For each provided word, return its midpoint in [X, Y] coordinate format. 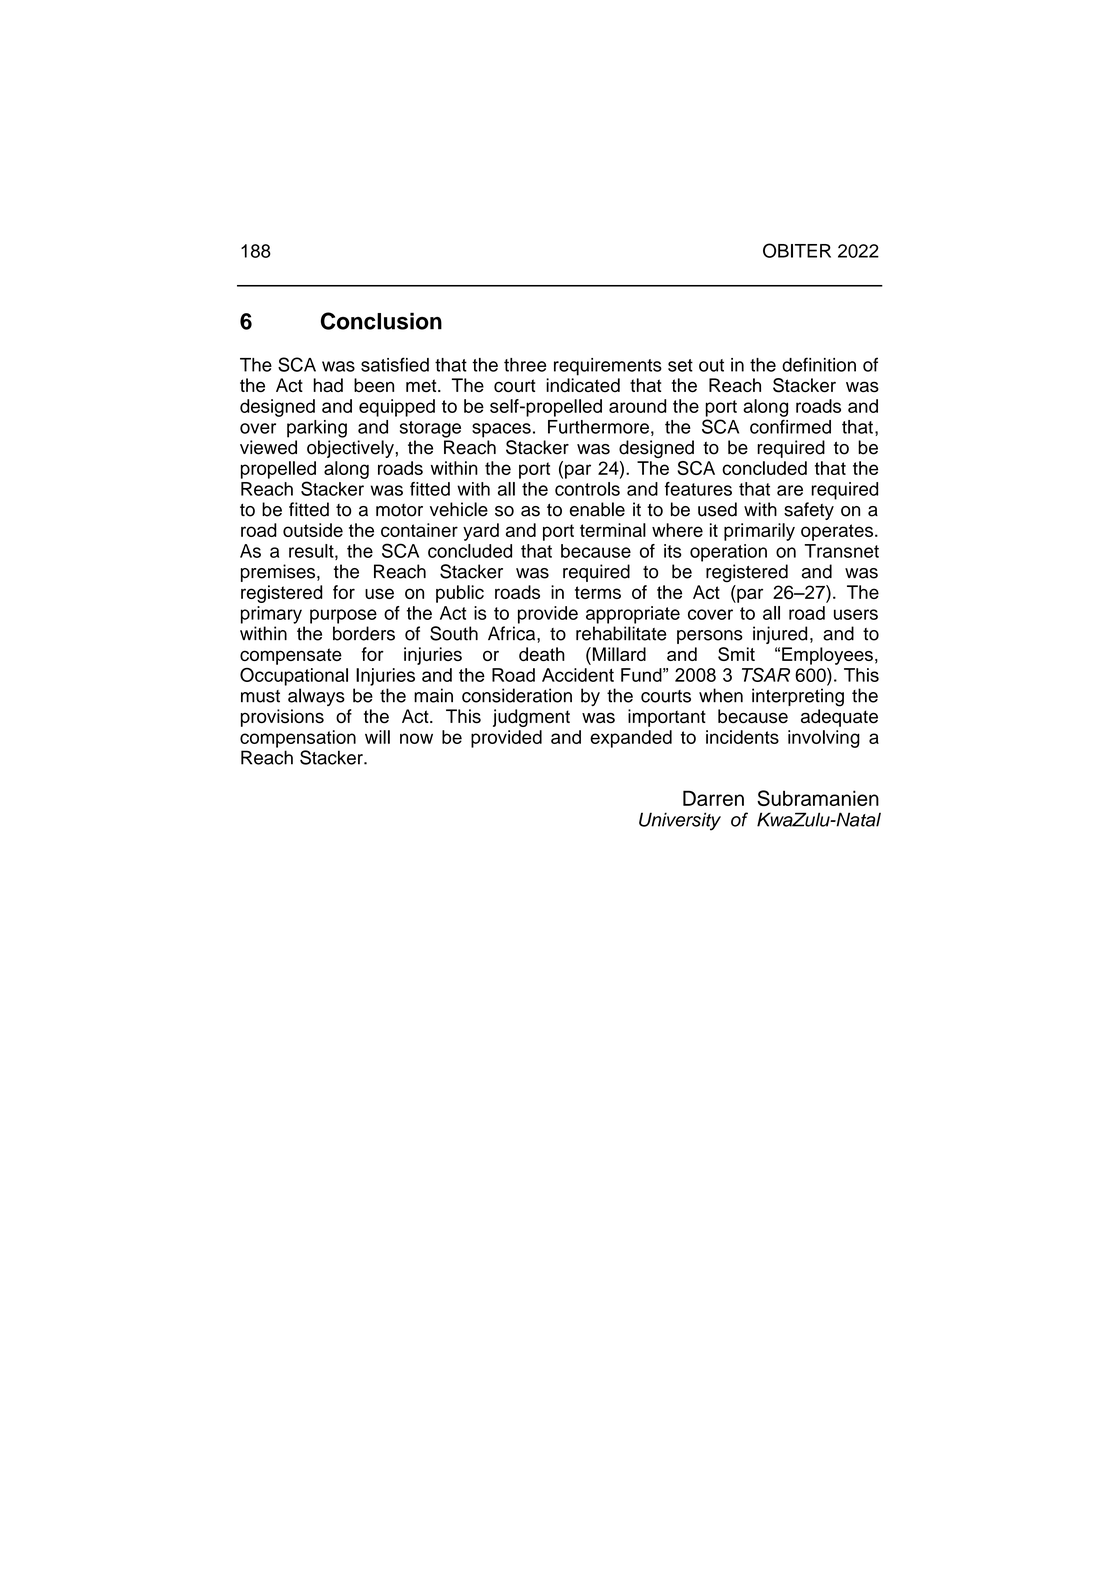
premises [279, 573]
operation [728, 553]
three [525, 365]
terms [598, 592]
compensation [298, 739]
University [680, 821]
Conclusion [381, 321]
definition [819, 364]
